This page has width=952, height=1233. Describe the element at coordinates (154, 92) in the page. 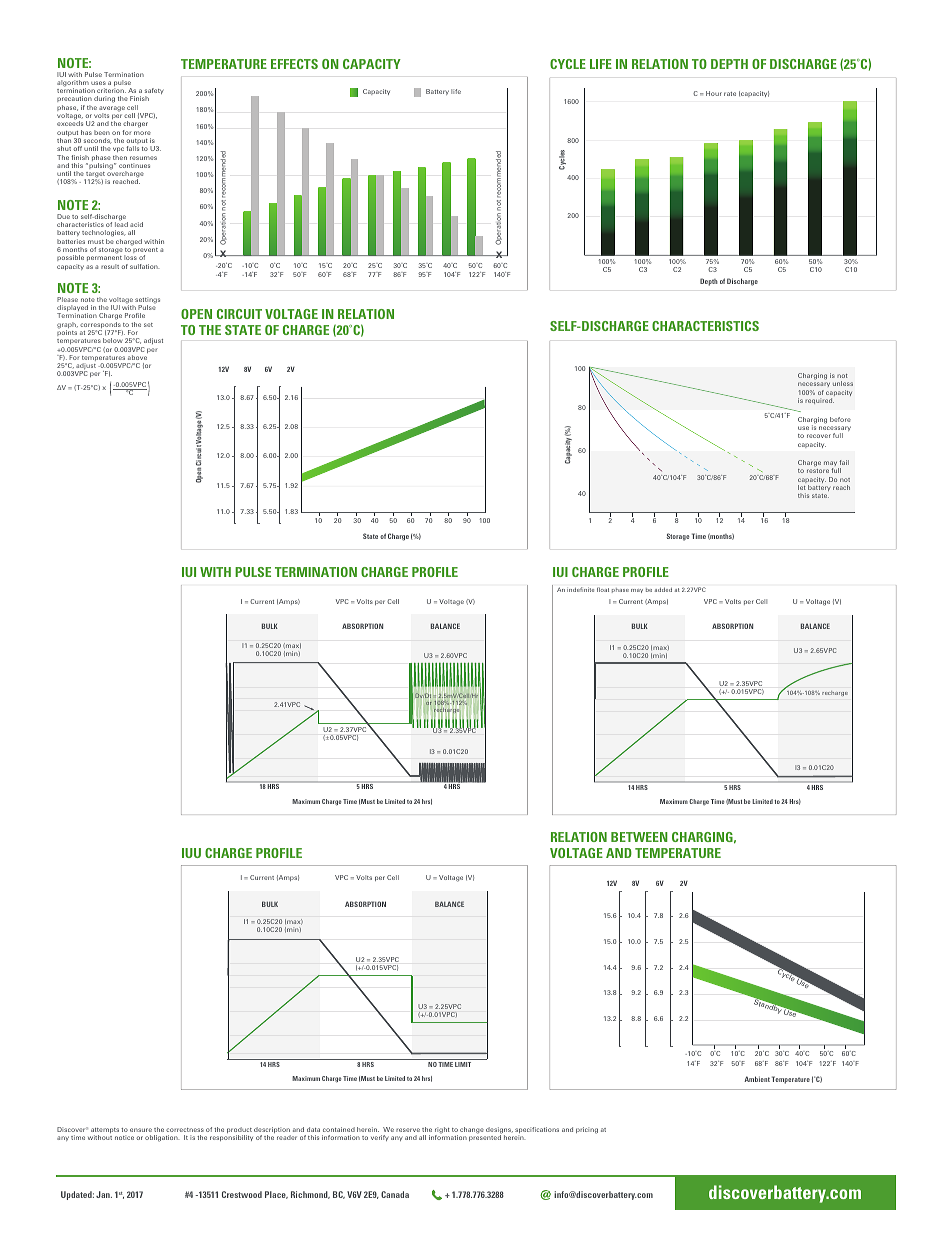

I see `safety` at that location.
